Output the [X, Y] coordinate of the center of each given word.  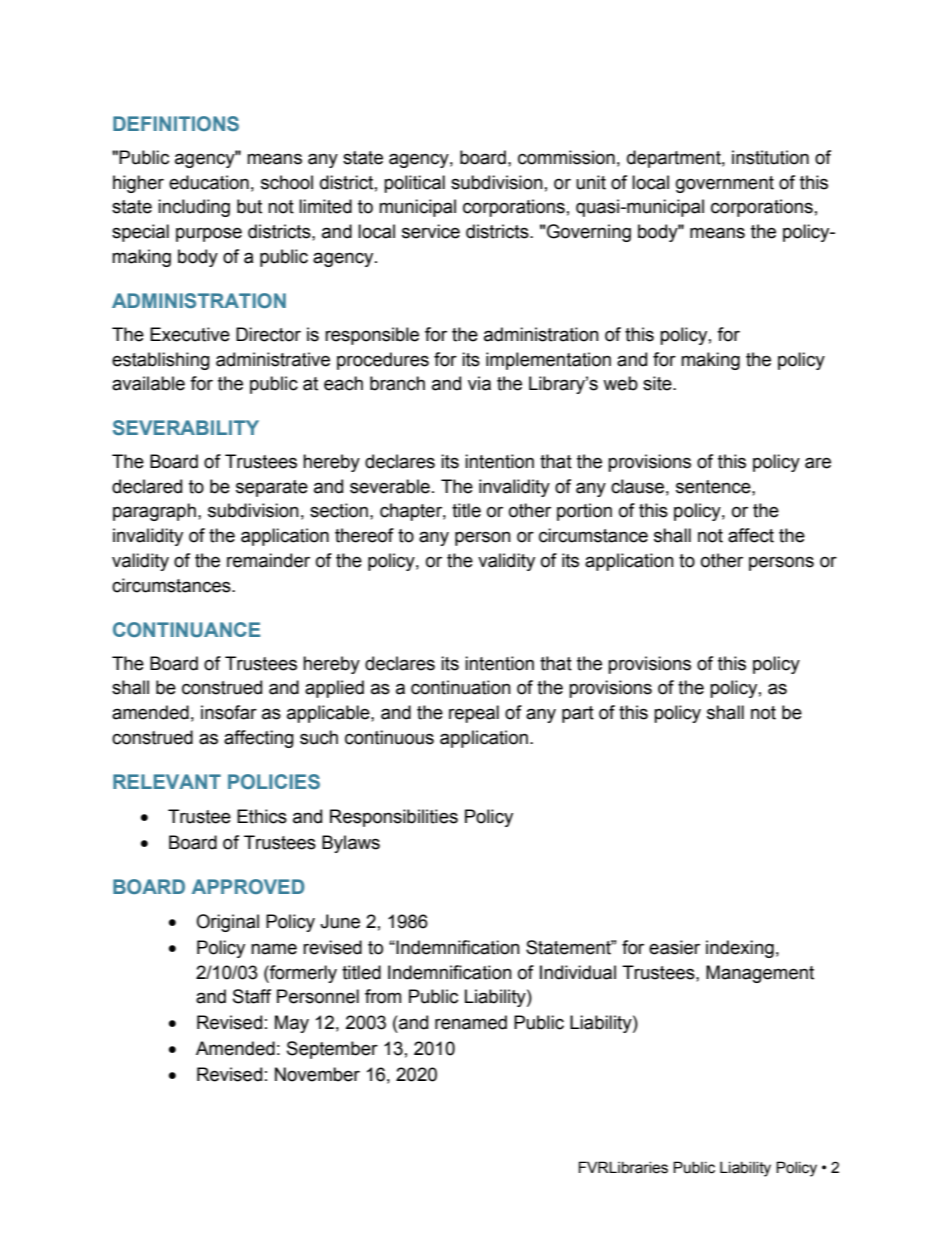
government [725, 184]
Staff [252, 996]
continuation [461, 687]
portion [584, 512]
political [414, 184]
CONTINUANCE [186, 630]
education [209, 182]
